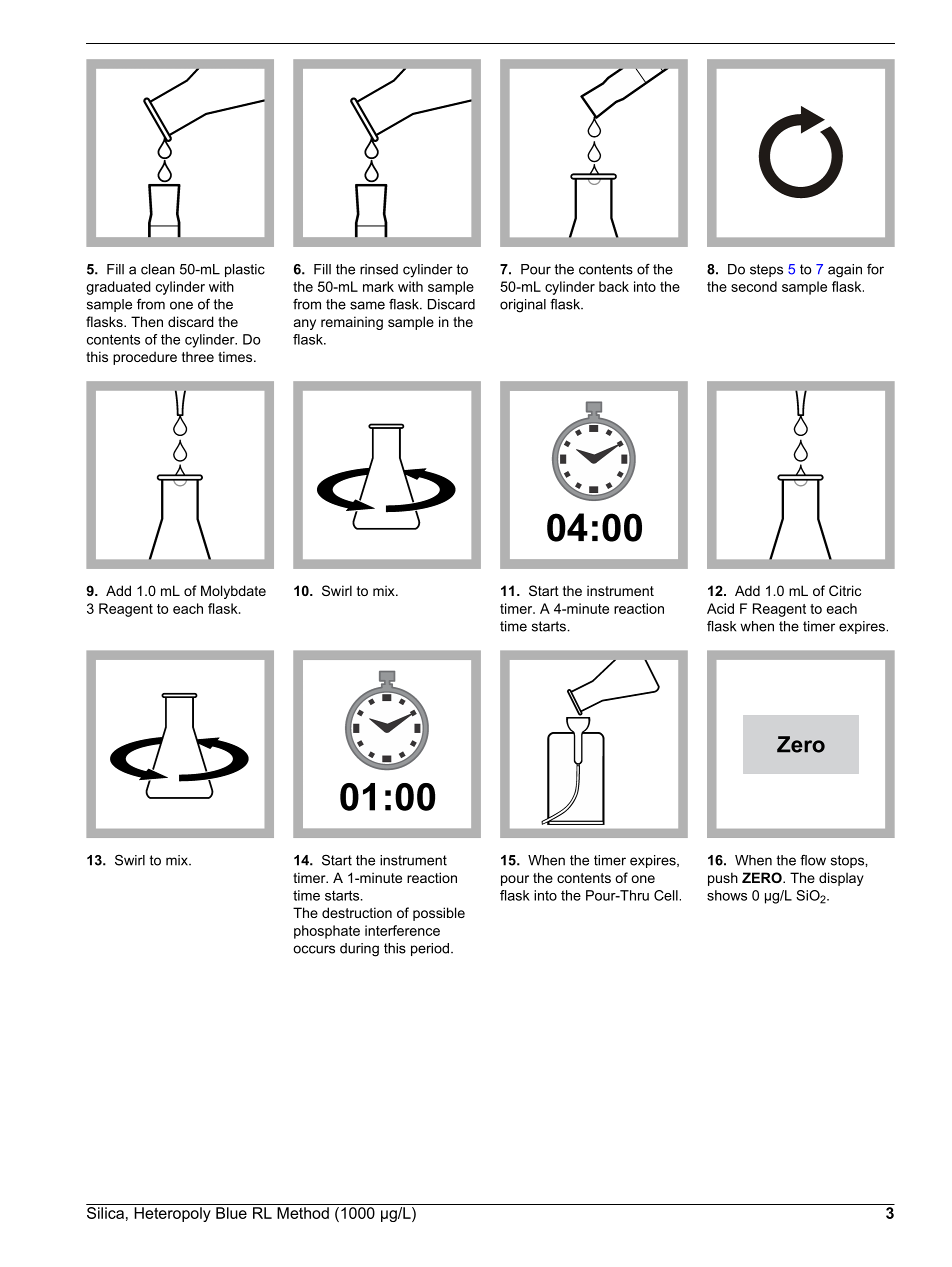 This page has width=952, height=1267. I want to click on Citric, so click(845, 590).
